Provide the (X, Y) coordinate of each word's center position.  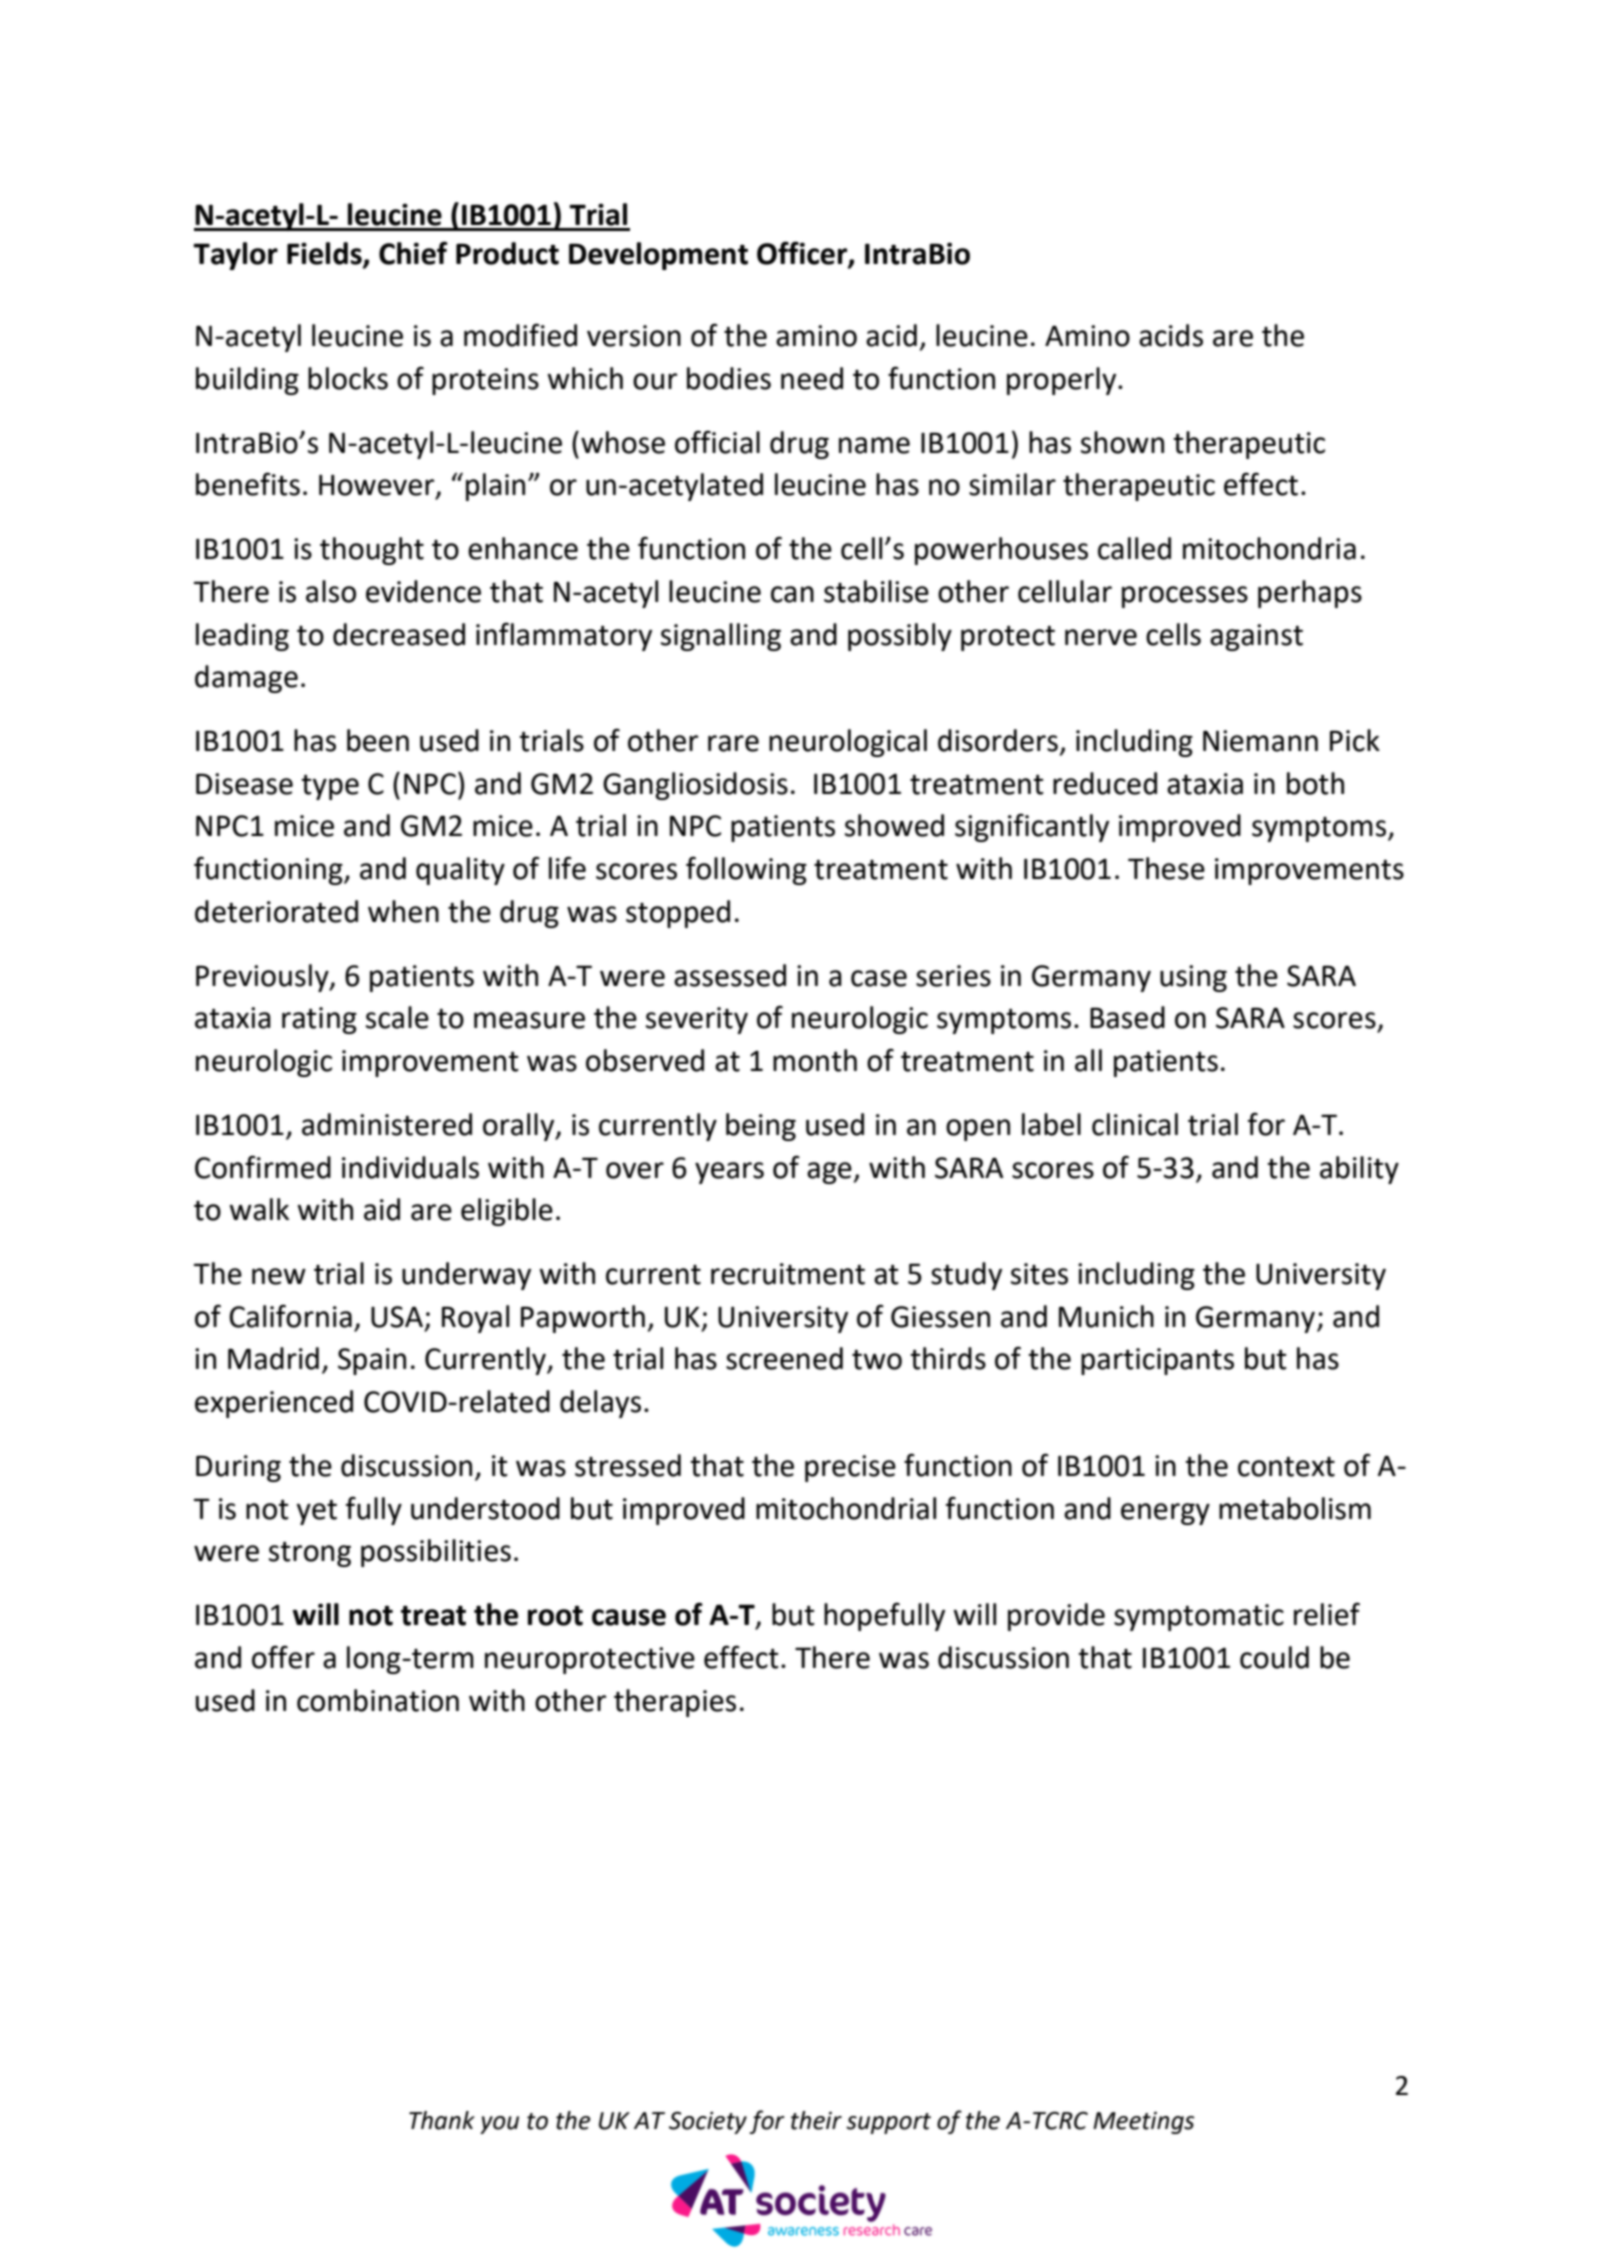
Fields (325, 254)
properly (1063, 381)
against (1256, 637)
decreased (399, 634)
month (815, 1060)
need (812, 378)
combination (378, 1700)
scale (397, 1017)
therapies (675, 1703)
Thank (442, 2120)
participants (1157, 1361)
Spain (372, 1361)
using (1193, 978)
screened (784, 1358)
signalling (721, 637)
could (1274, 1657)
